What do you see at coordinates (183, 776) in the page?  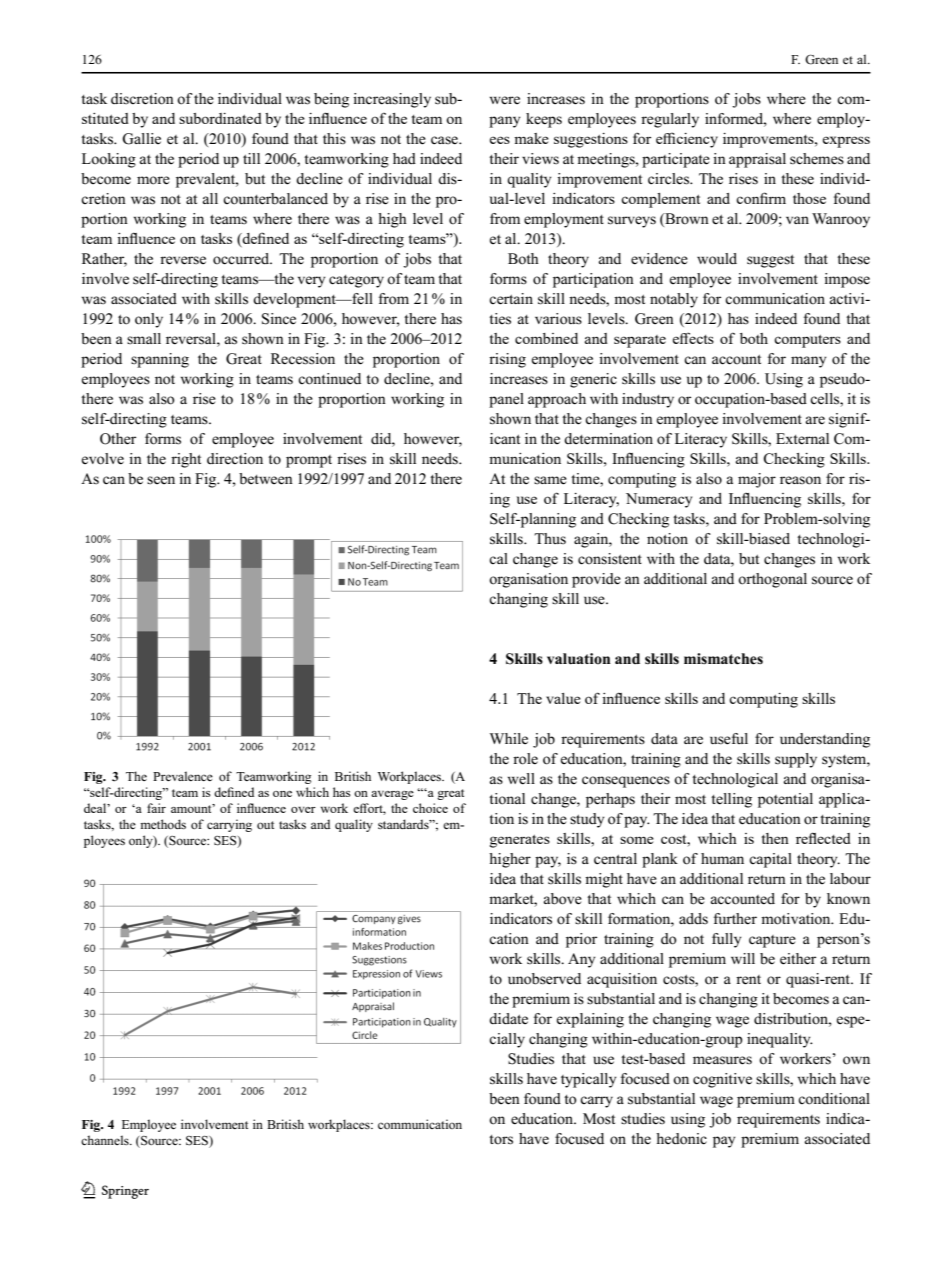 I see `Prevalence` at bounding box center [183, 776].
